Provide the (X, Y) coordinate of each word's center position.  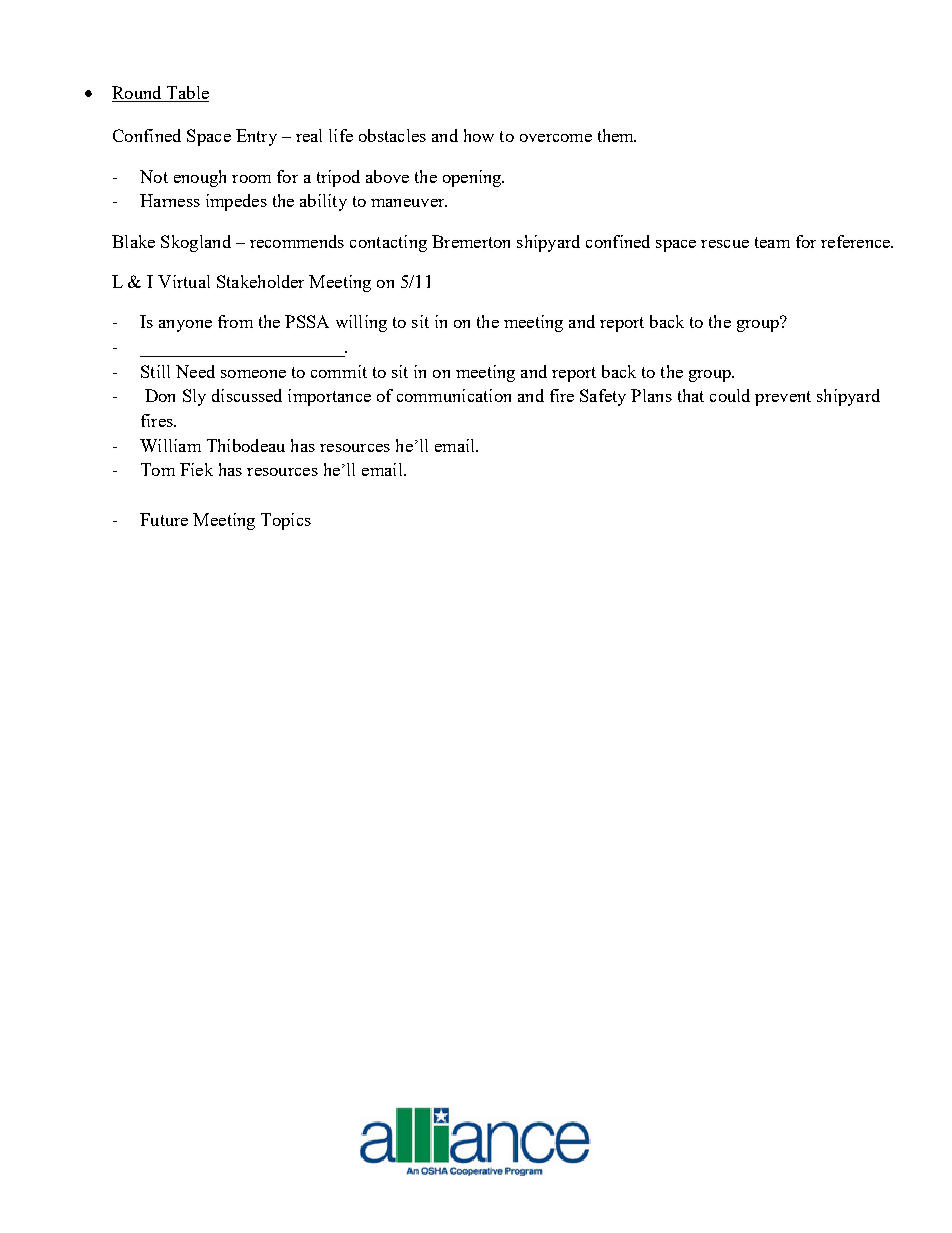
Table (187, 94)
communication (454, 395)
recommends (297, 241)
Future (164, 519)
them (617, 135)
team (772, 242)
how (479, 135)
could (730, 395)
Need (195, 371)
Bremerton (471, 241)
